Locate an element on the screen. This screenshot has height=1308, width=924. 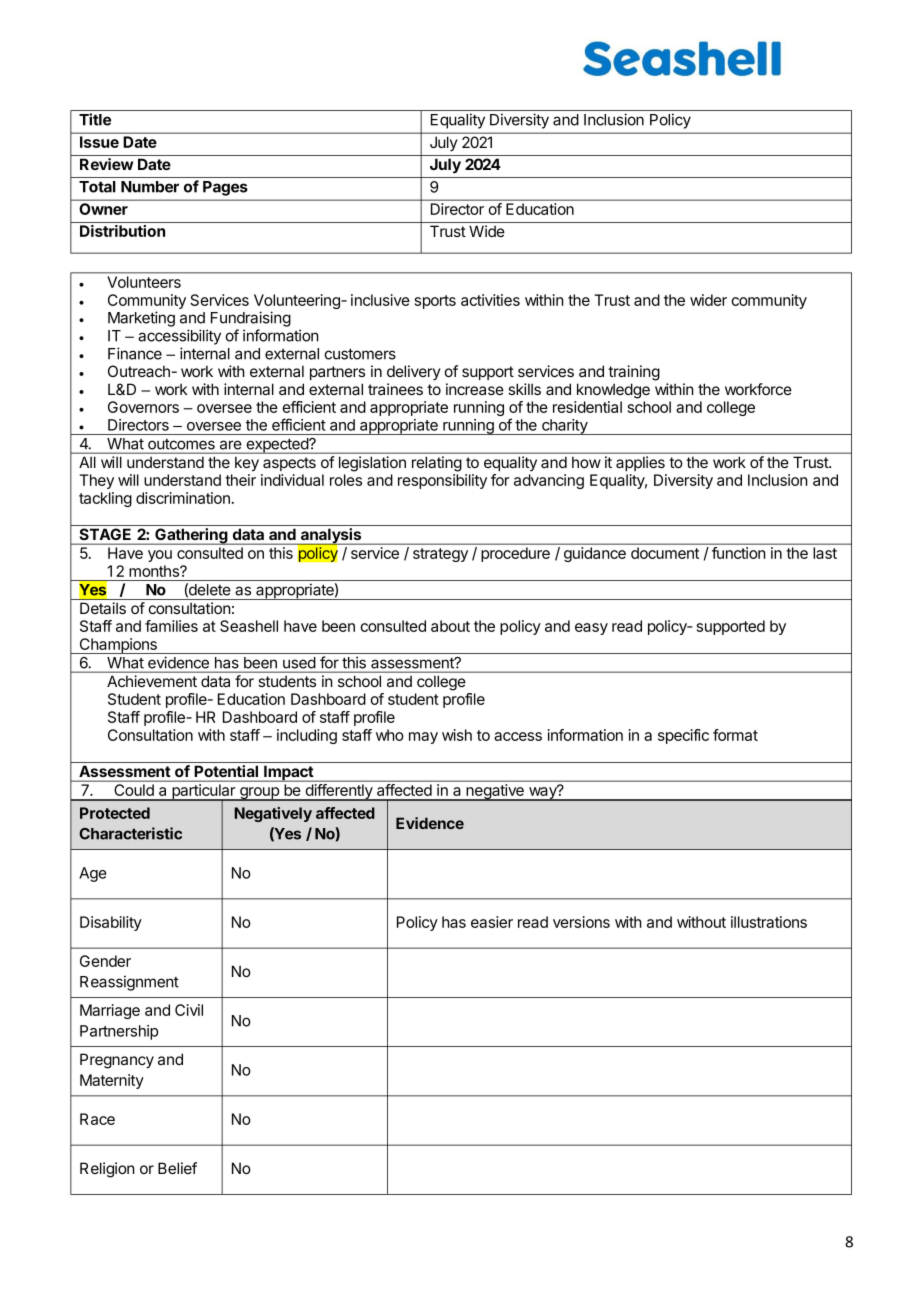
activities is located at coordinates (490, 300).
